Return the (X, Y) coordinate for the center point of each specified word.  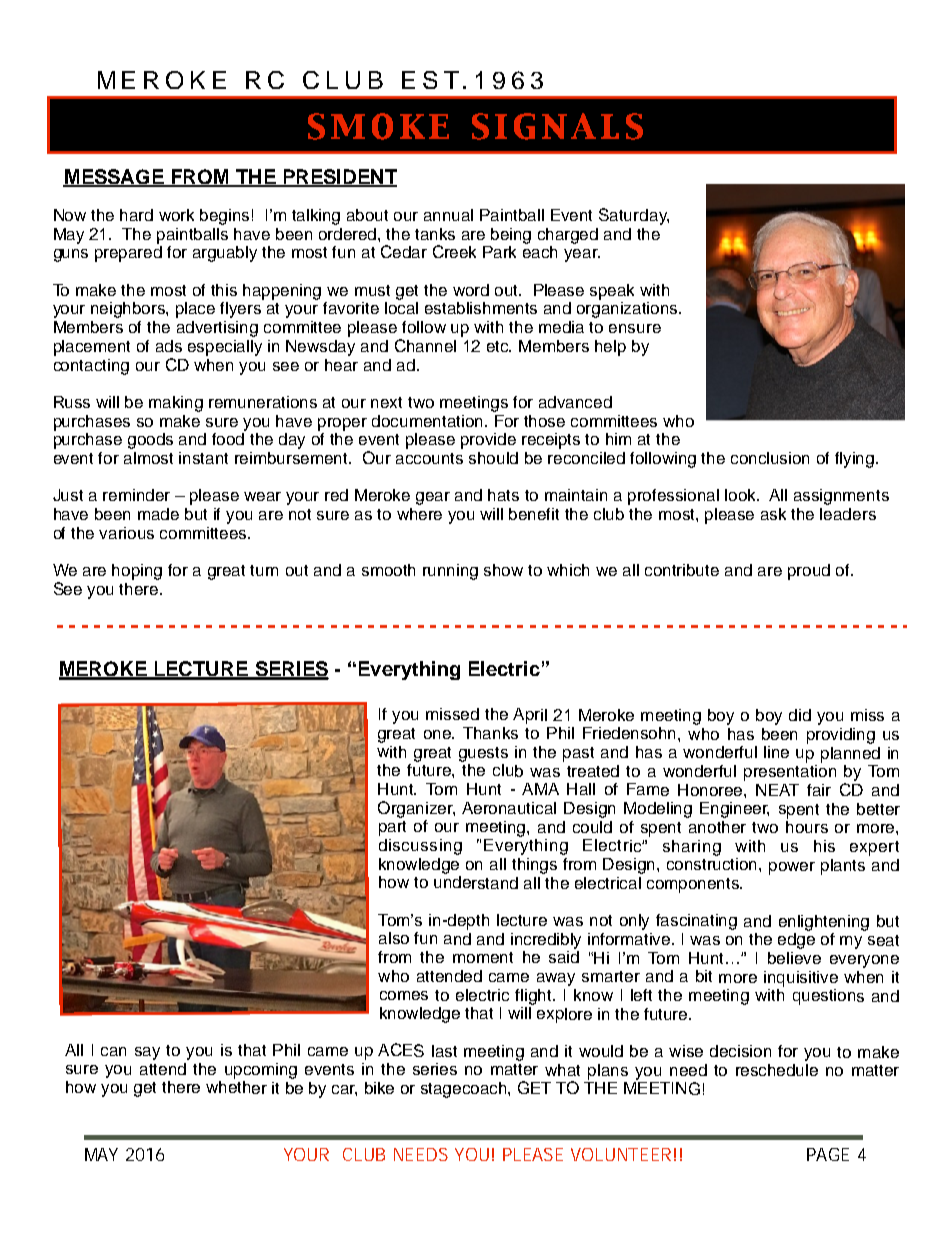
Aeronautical (509, 808)
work (176, 215)
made (158, 514)
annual (448, 215)
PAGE (828, 1154)
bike (379, 1088)
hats (503, 495)
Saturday (634, 216)
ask (773, 514)
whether (236, 1087)
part (392, 828)
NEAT (777, 790)
